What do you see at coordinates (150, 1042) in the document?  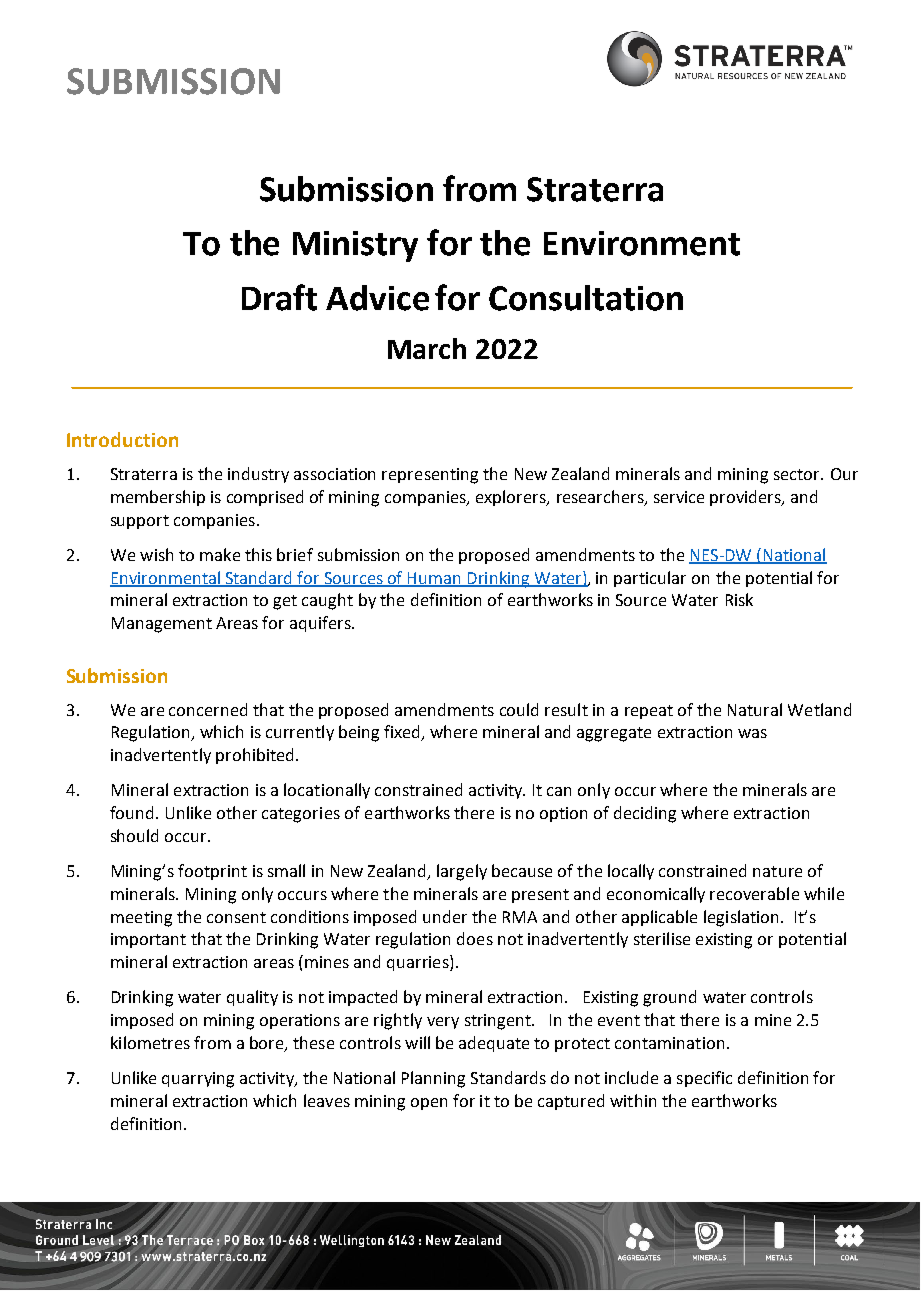 I see `kilometres` at bounding box center [150, 1042].
